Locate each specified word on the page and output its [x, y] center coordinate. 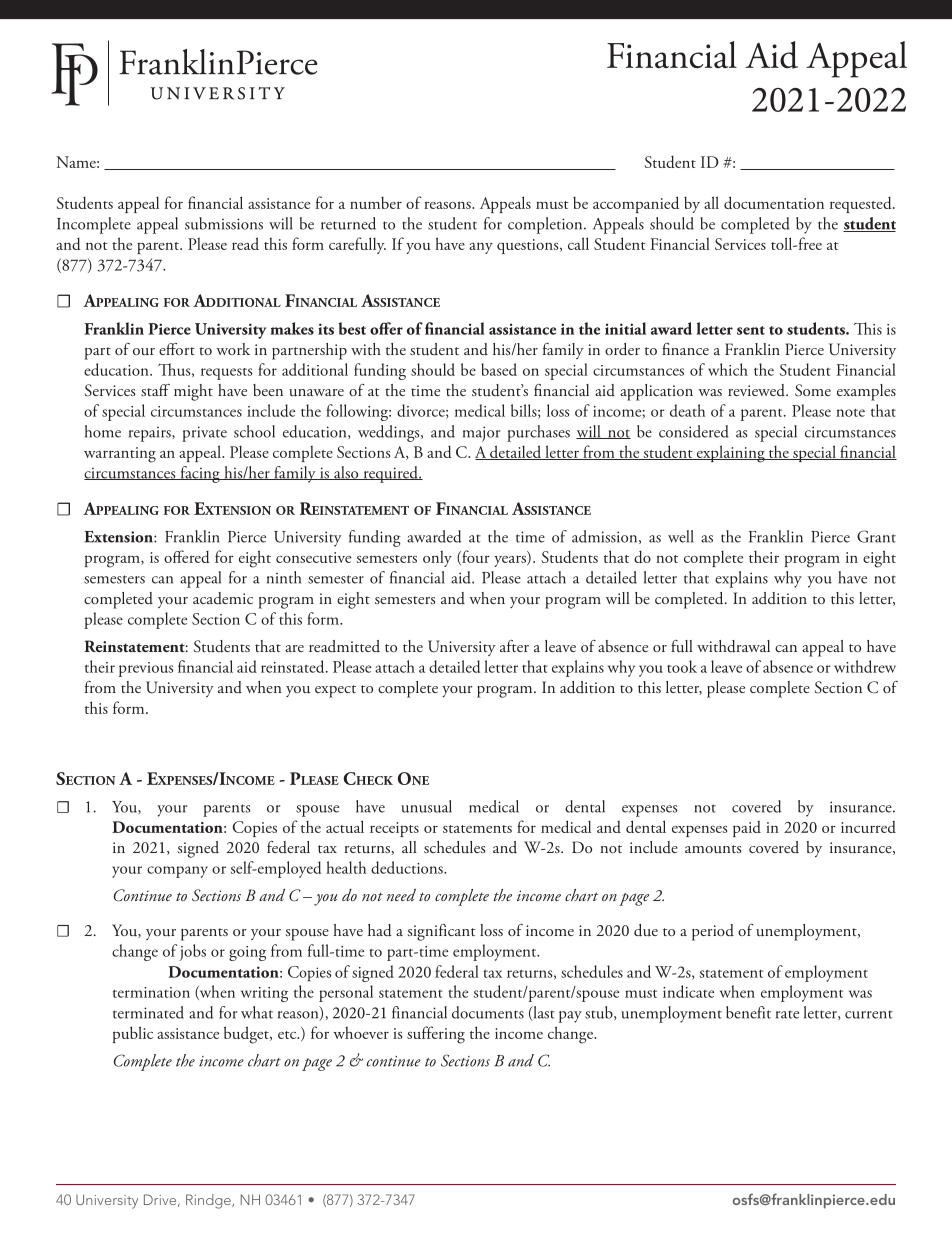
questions [529, 246]
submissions [224, 223]
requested [862, 204]
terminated [148, 1012]
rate [787, 1015]
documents [488, 1012]
